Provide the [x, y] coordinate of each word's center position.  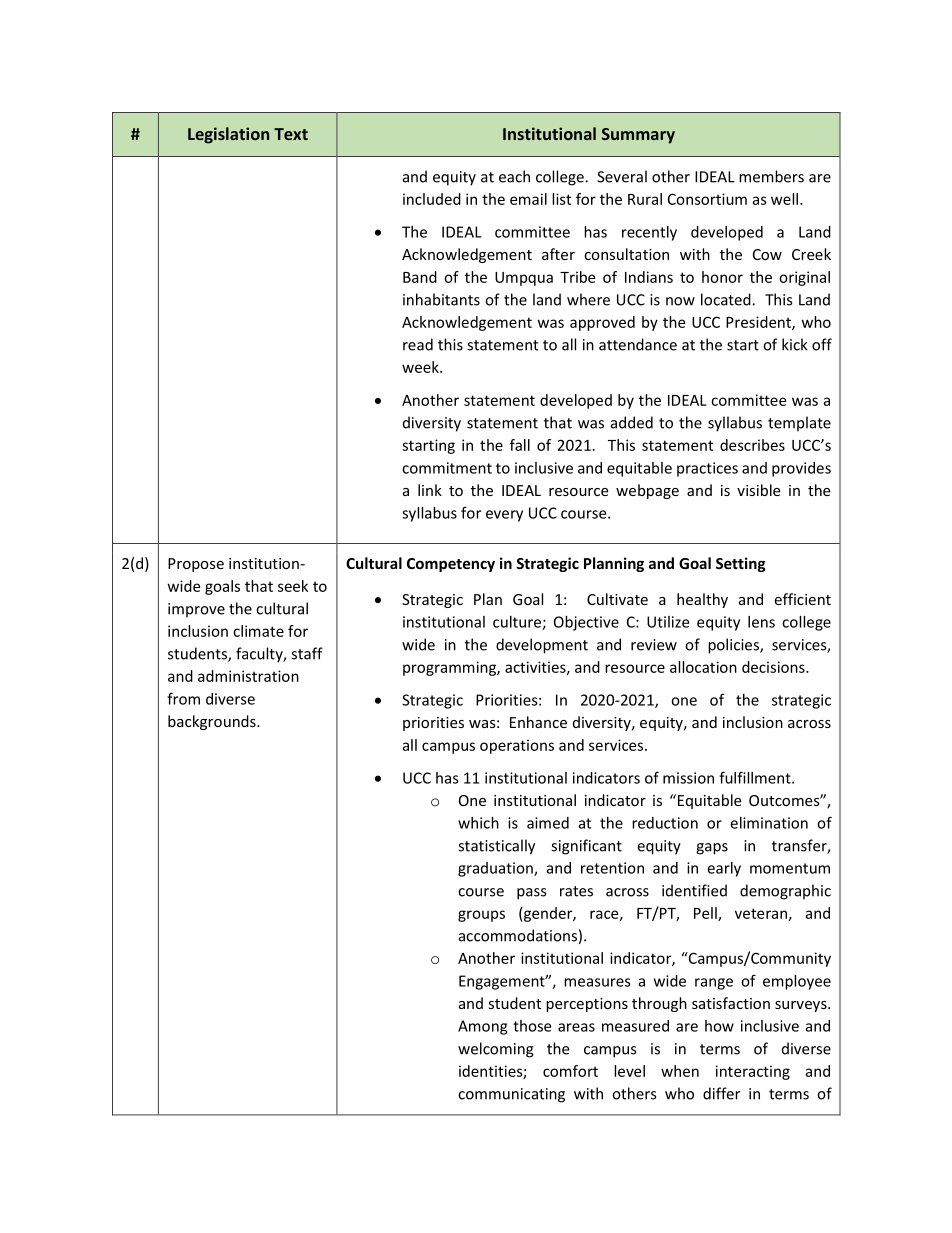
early [724, 869]
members [771, 176]
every [504, 516]
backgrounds [213, 722]
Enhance [538, 722]
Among [482, 1027]
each [514, 176]
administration [248, 676]
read [418, 344]
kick [795, 344]
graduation [496, 869]
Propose [196, 565]
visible [758, 490]
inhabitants [441, 299]
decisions [774, 667]
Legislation [228, 135]
